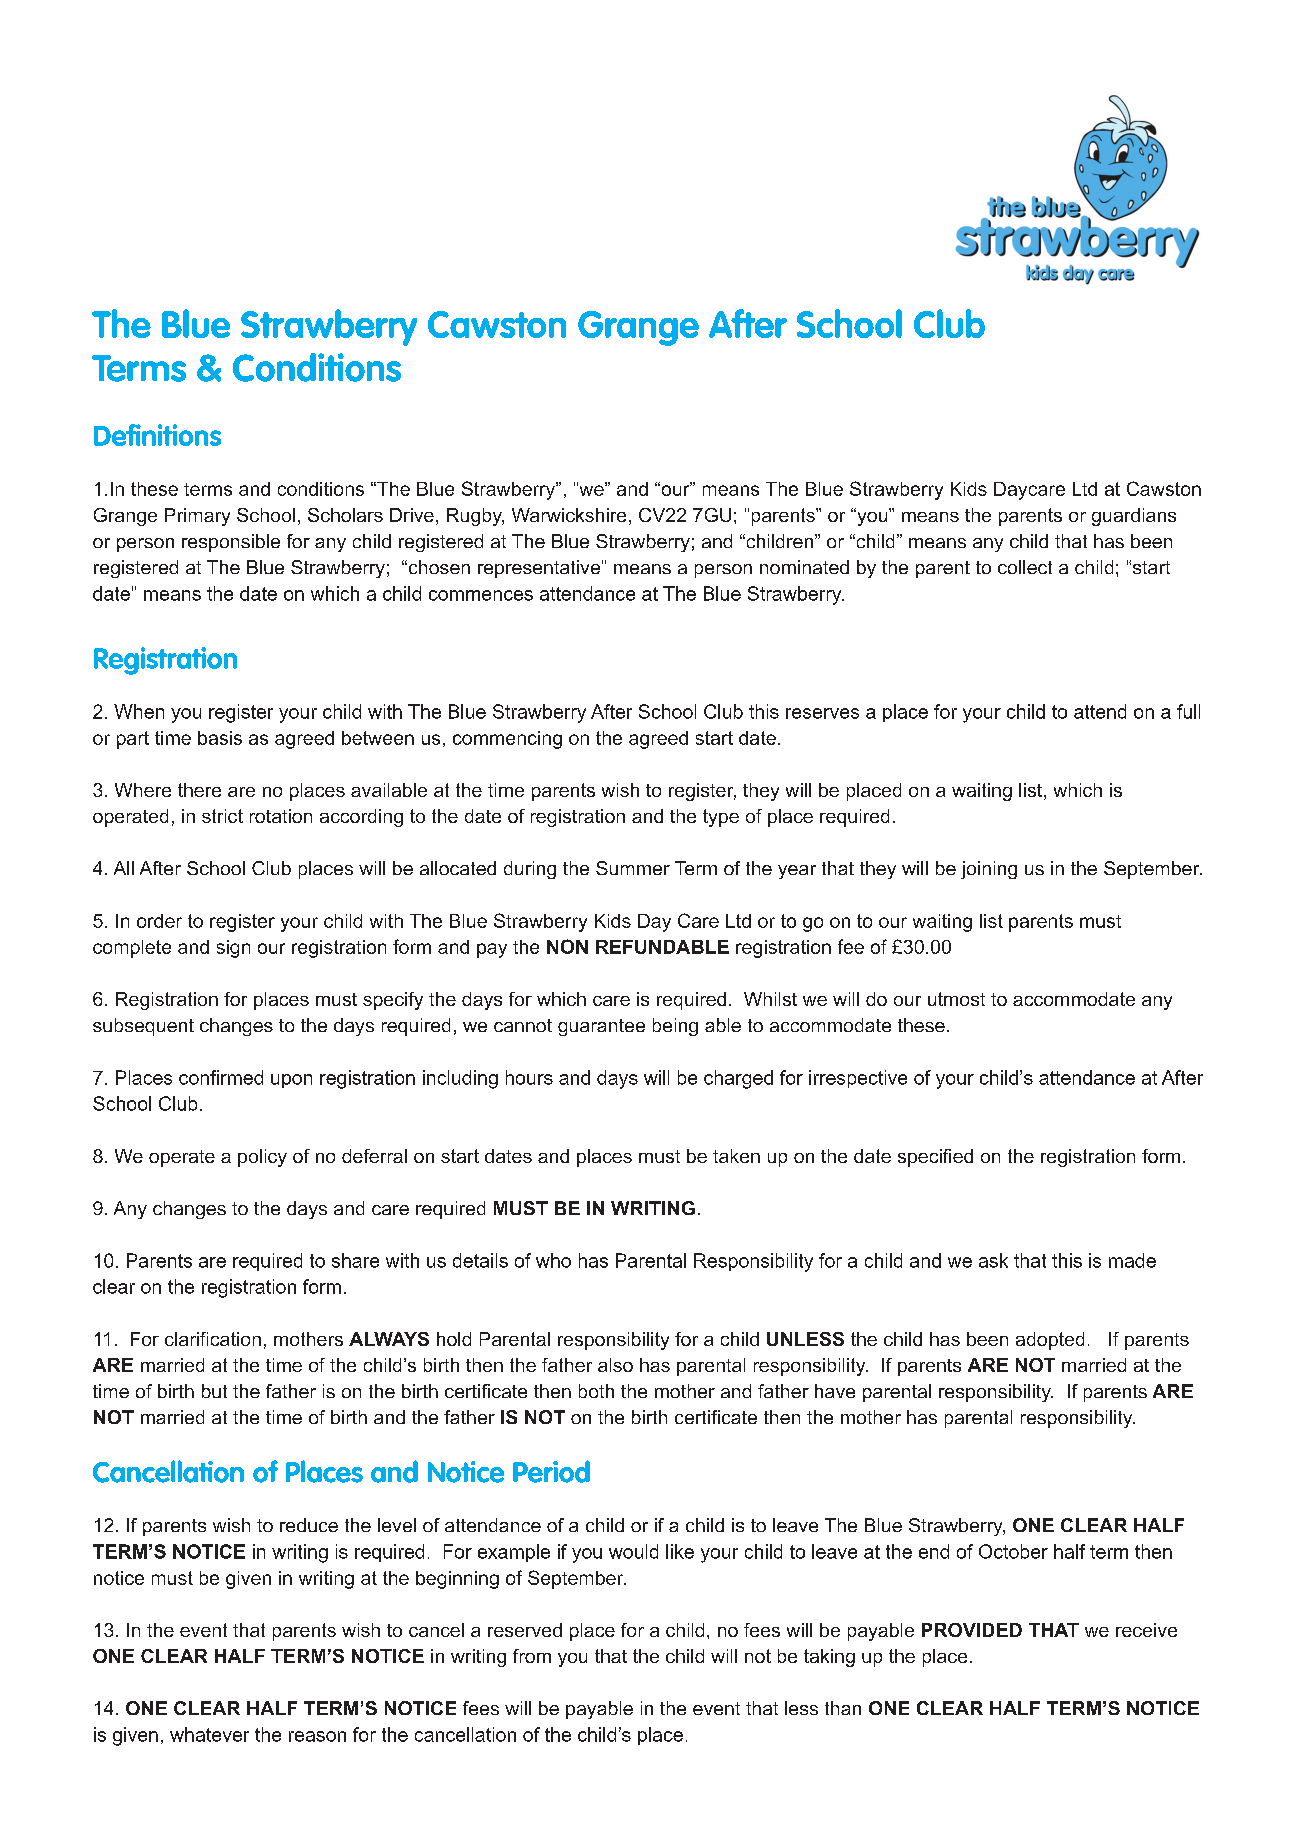 The height and width of the document is (1834, 1296). I want to click on rotation, so click(281, 816).
